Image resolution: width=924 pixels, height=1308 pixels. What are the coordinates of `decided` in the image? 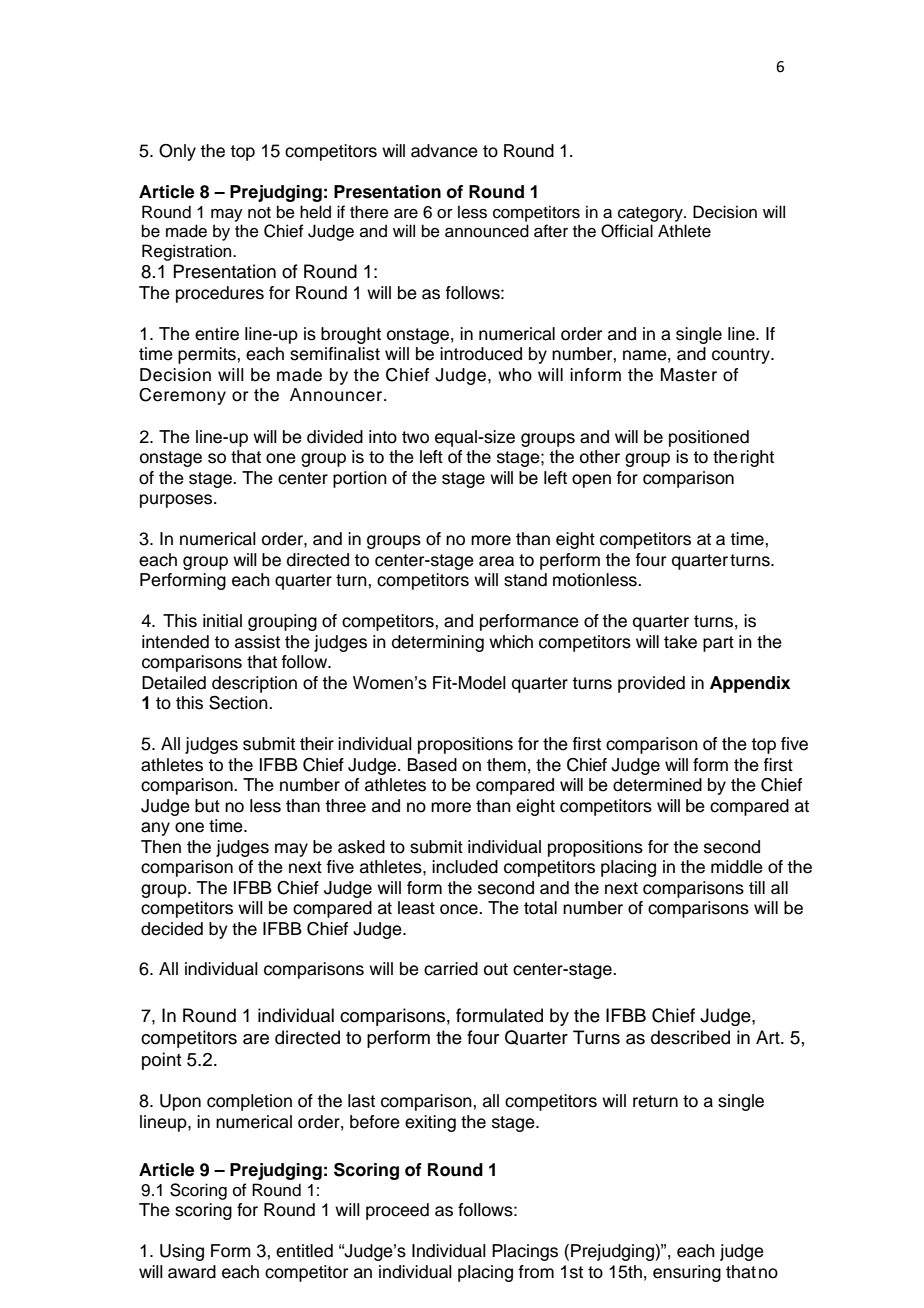 It's located at (172, 929).
